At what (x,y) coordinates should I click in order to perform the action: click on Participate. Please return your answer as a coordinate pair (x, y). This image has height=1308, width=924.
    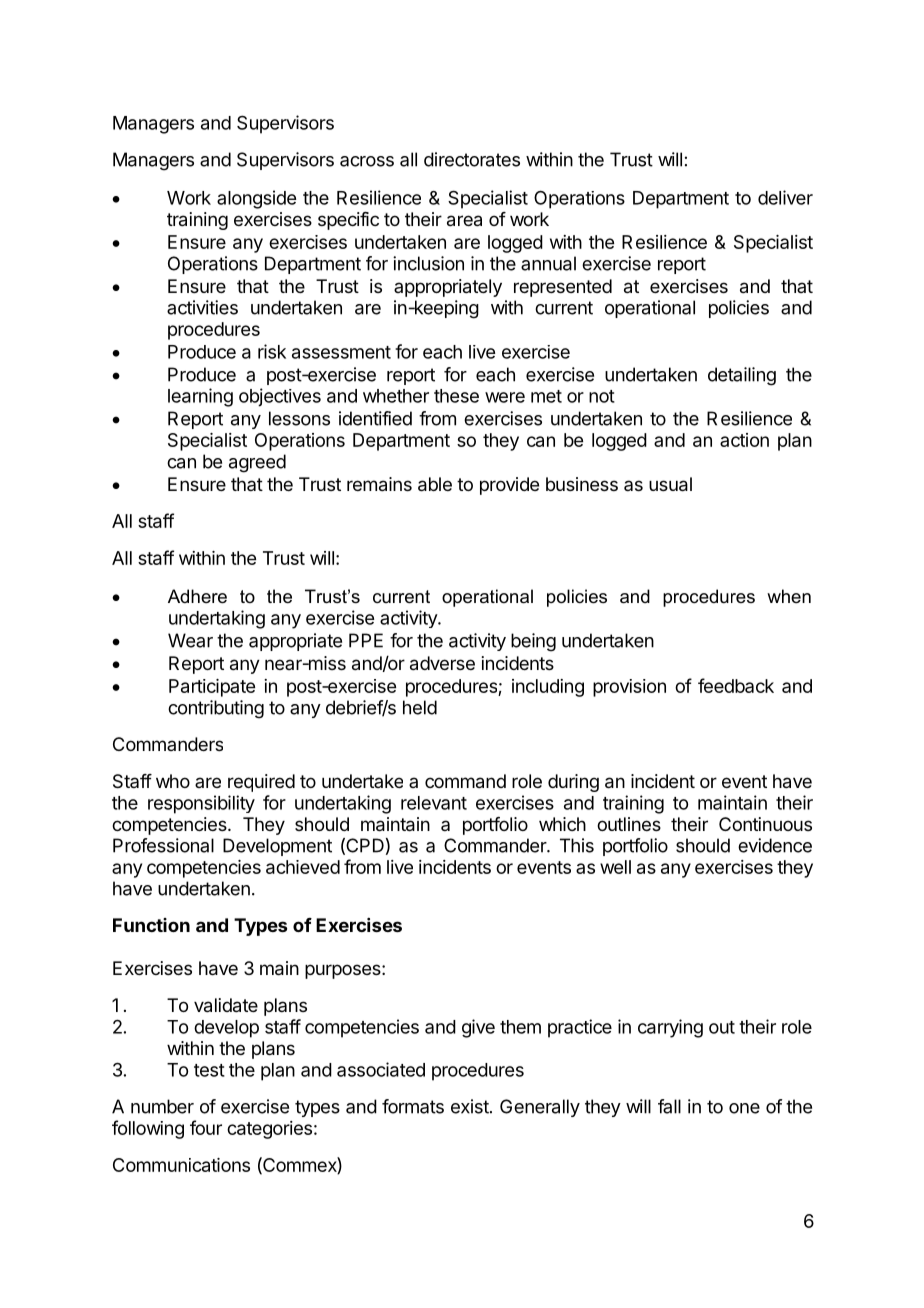
    Looking at the image, I should click on (212, 688).
